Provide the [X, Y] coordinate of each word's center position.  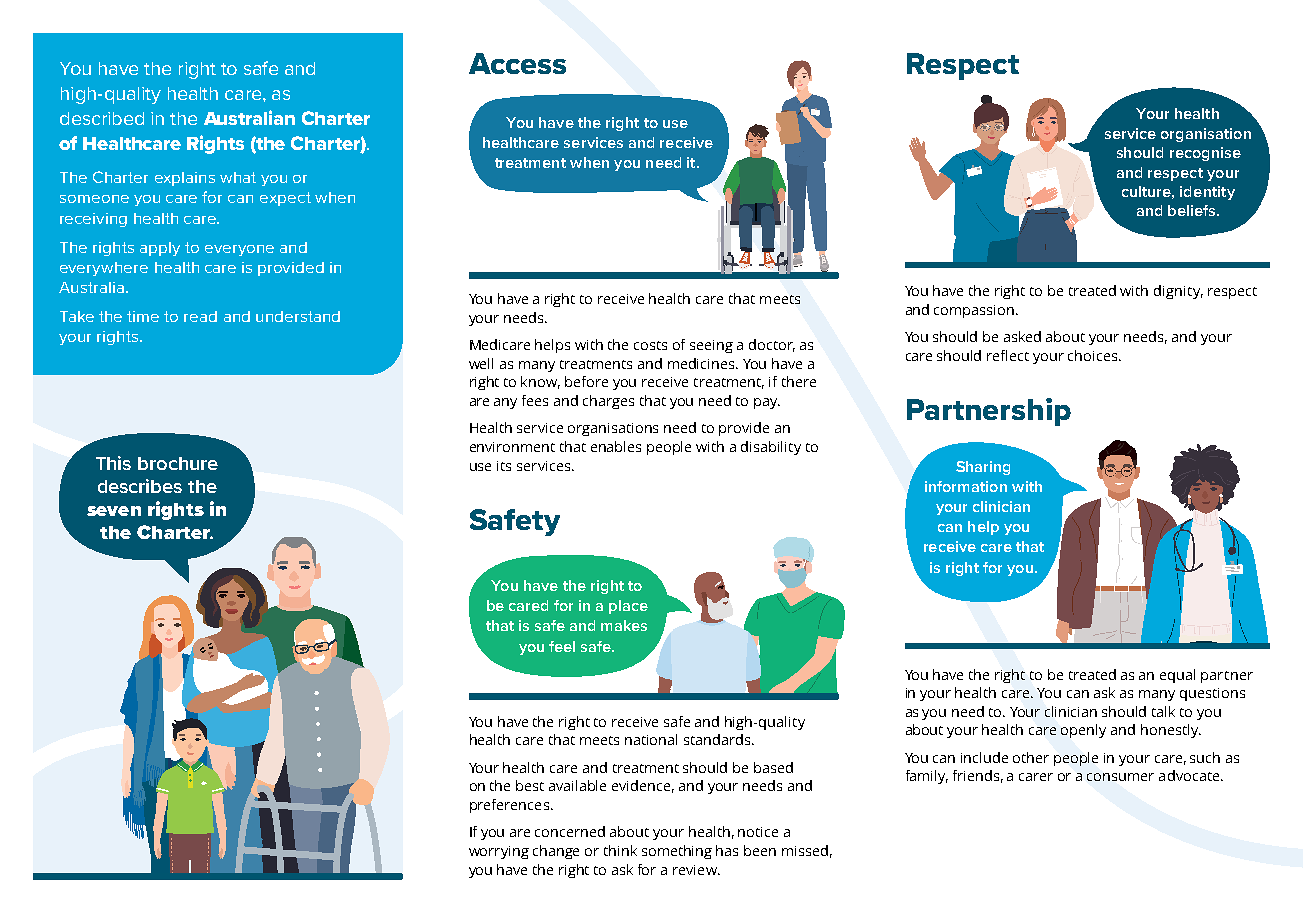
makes [624, 625]
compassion [974, 311]
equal [1177, 676]
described [102, 118]
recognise [1205, 154]
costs [650, 345]
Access [517, 63]
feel [562, 646]
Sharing [983, 468]
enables [616, 446]
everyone [239, 250]
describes [140, 486]
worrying [499, 852]
